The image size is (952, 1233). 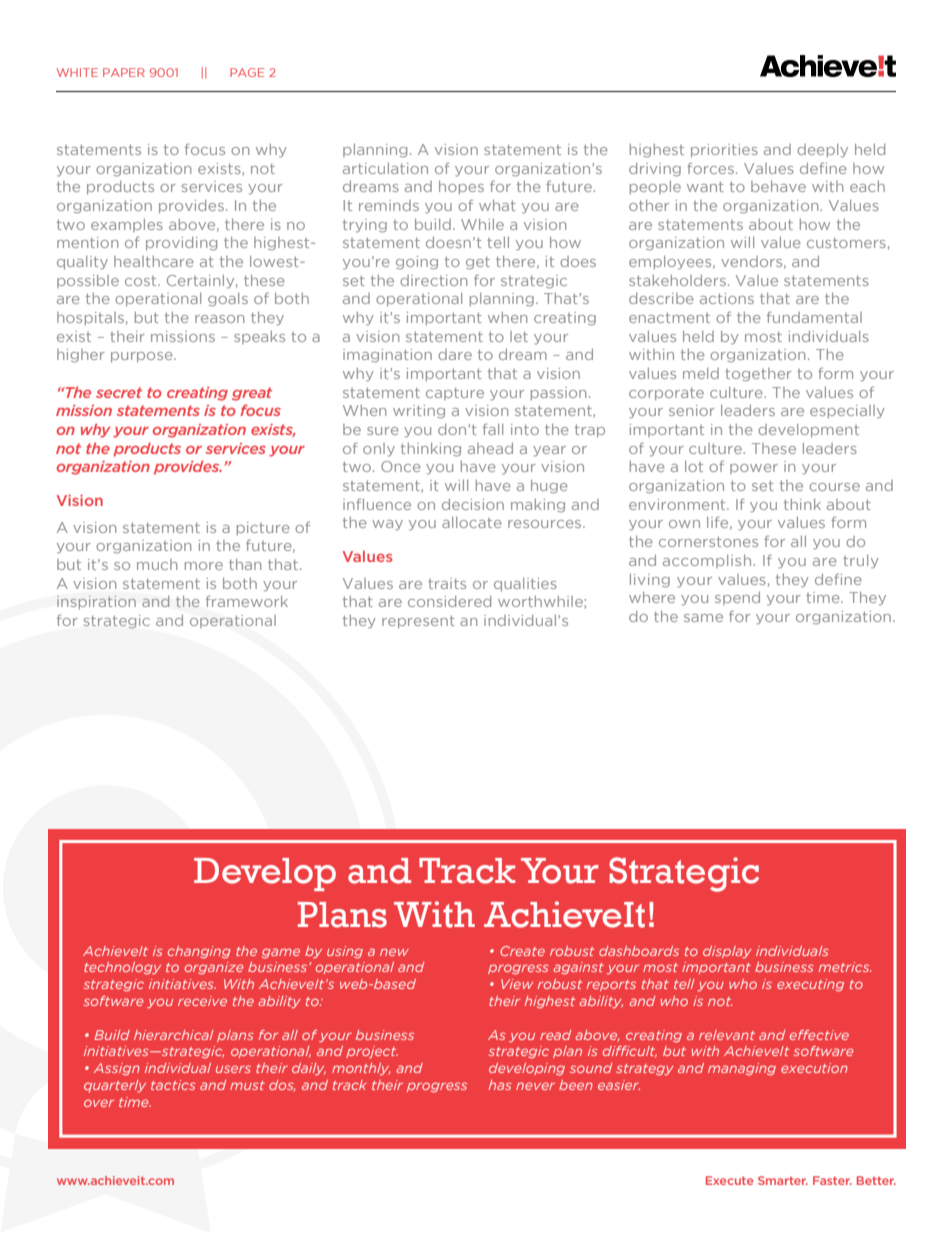 I want to click on hopes, so click(x=461, y=187).
